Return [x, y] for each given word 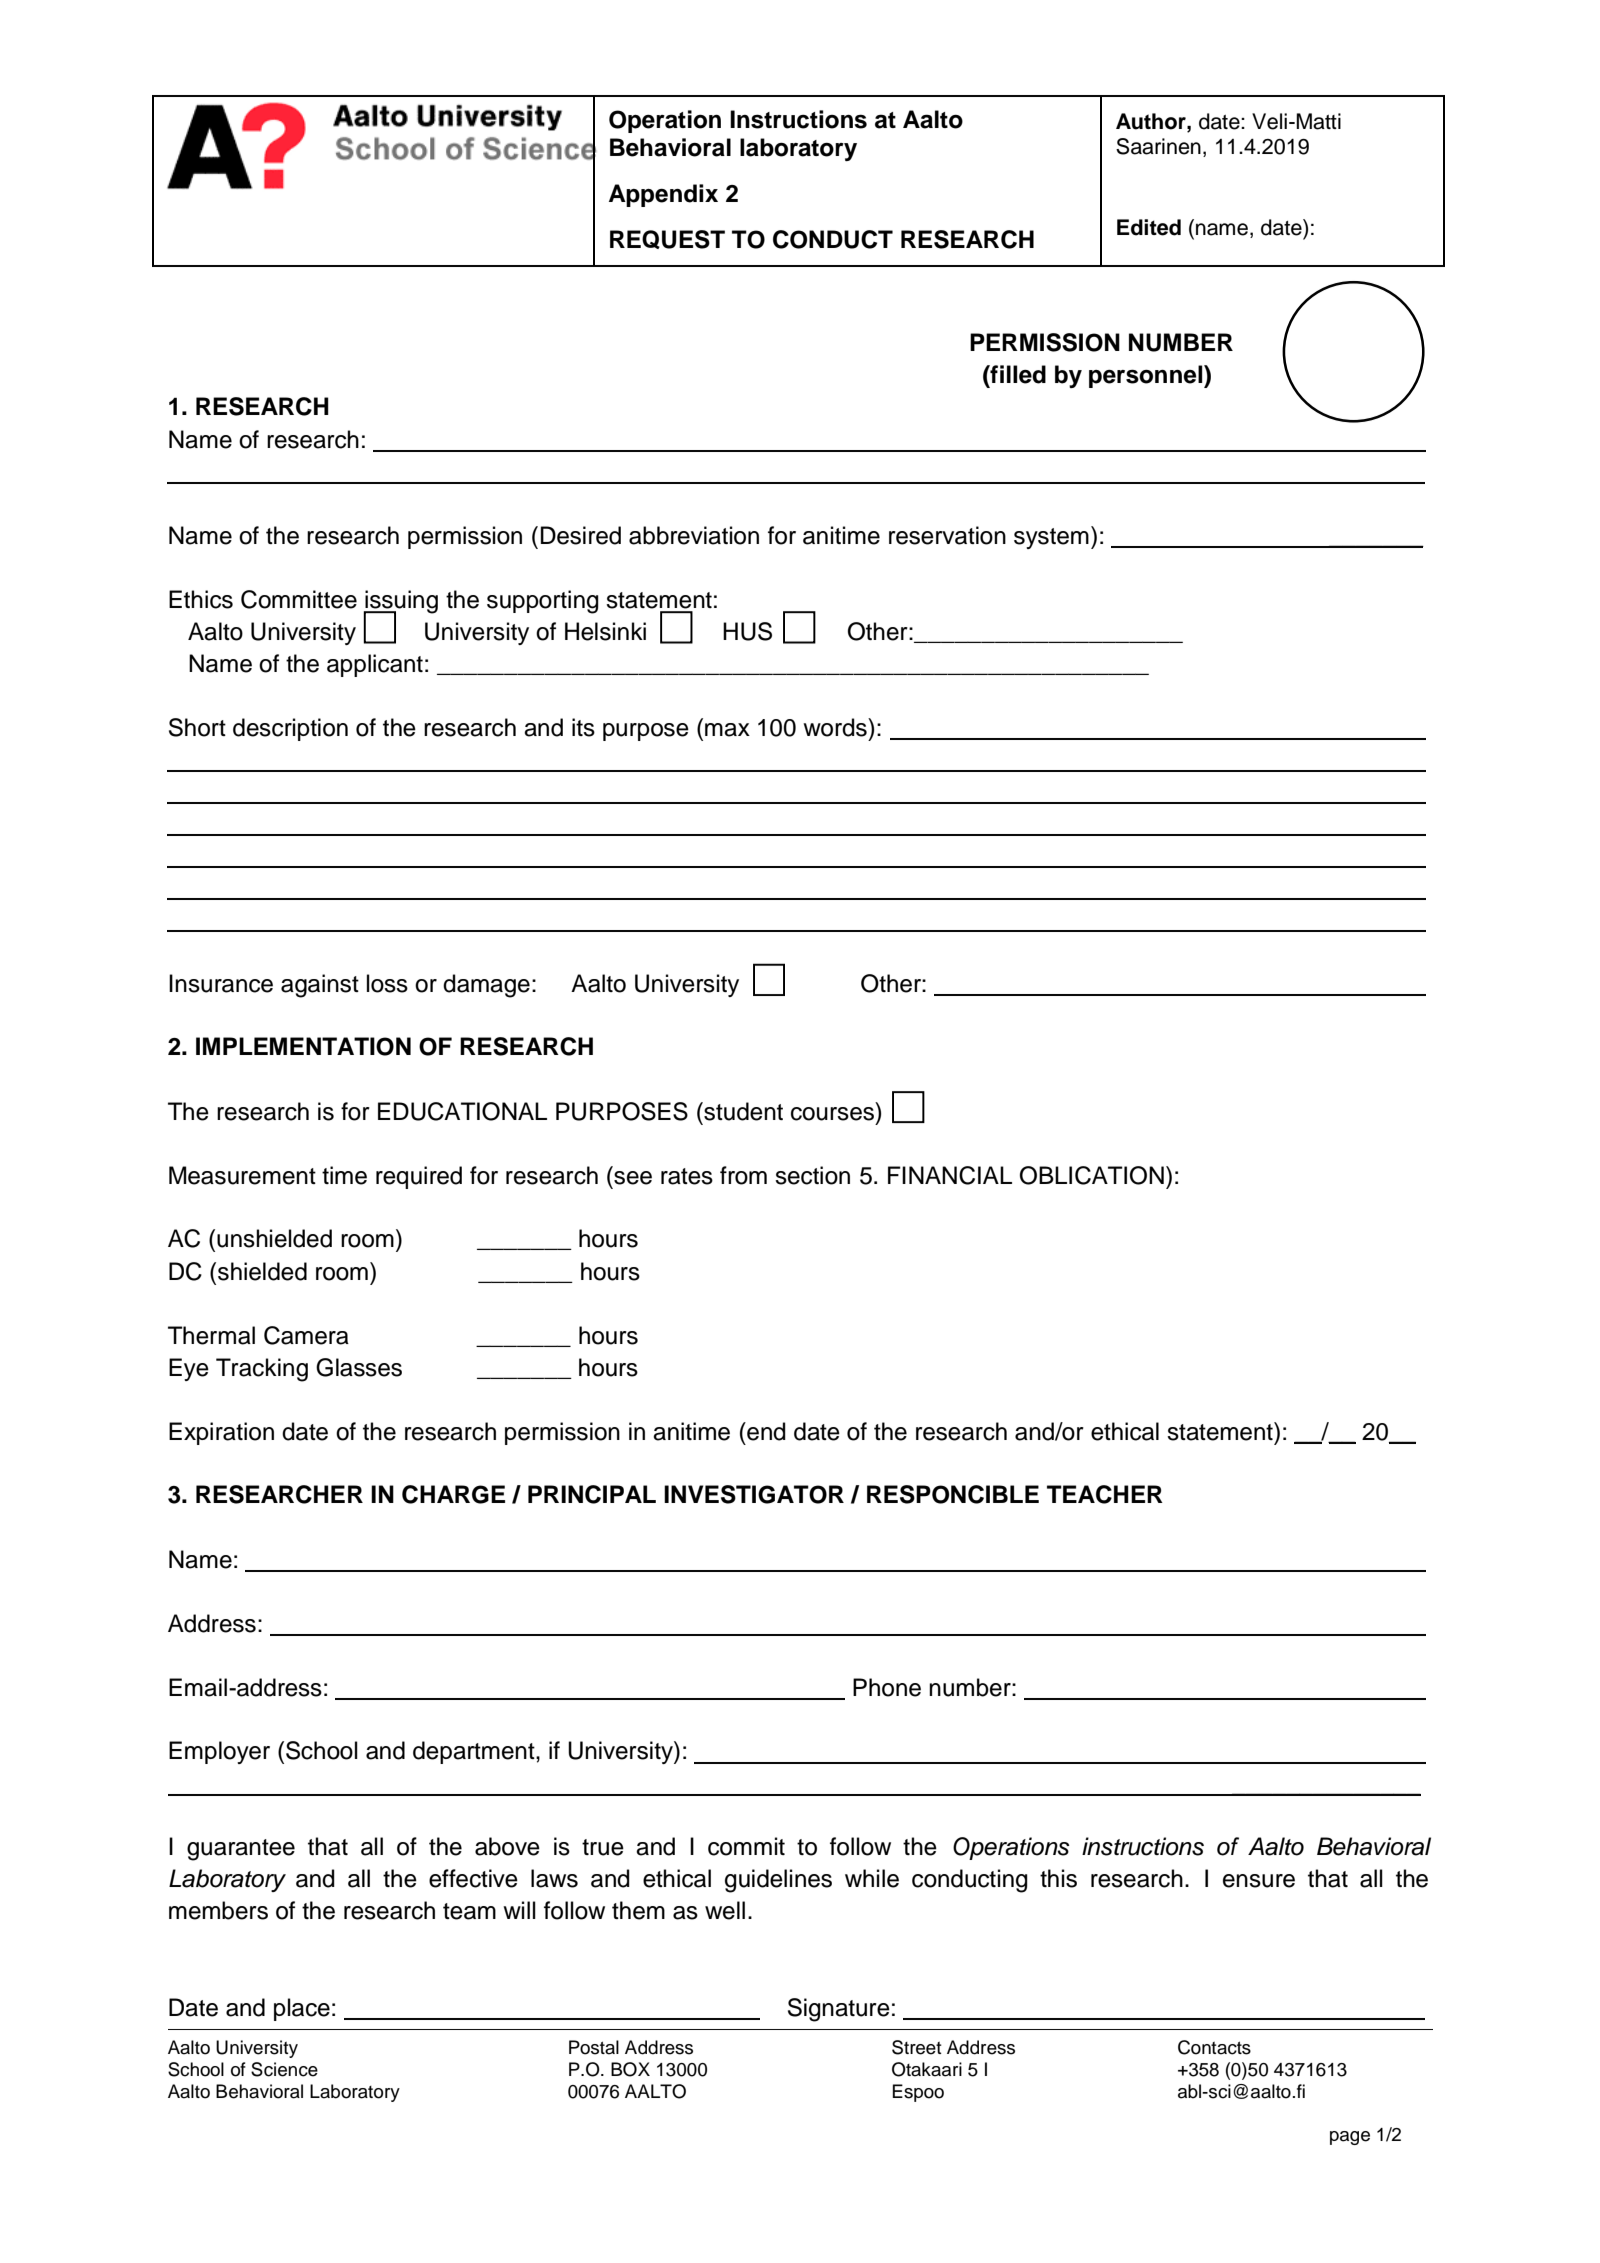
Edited [1149, 227]
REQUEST [667, 239]
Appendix [663, 195]
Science [284, 2069]
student [742, 1111]
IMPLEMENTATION [303, 1046]
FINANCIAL [950, 1175]
